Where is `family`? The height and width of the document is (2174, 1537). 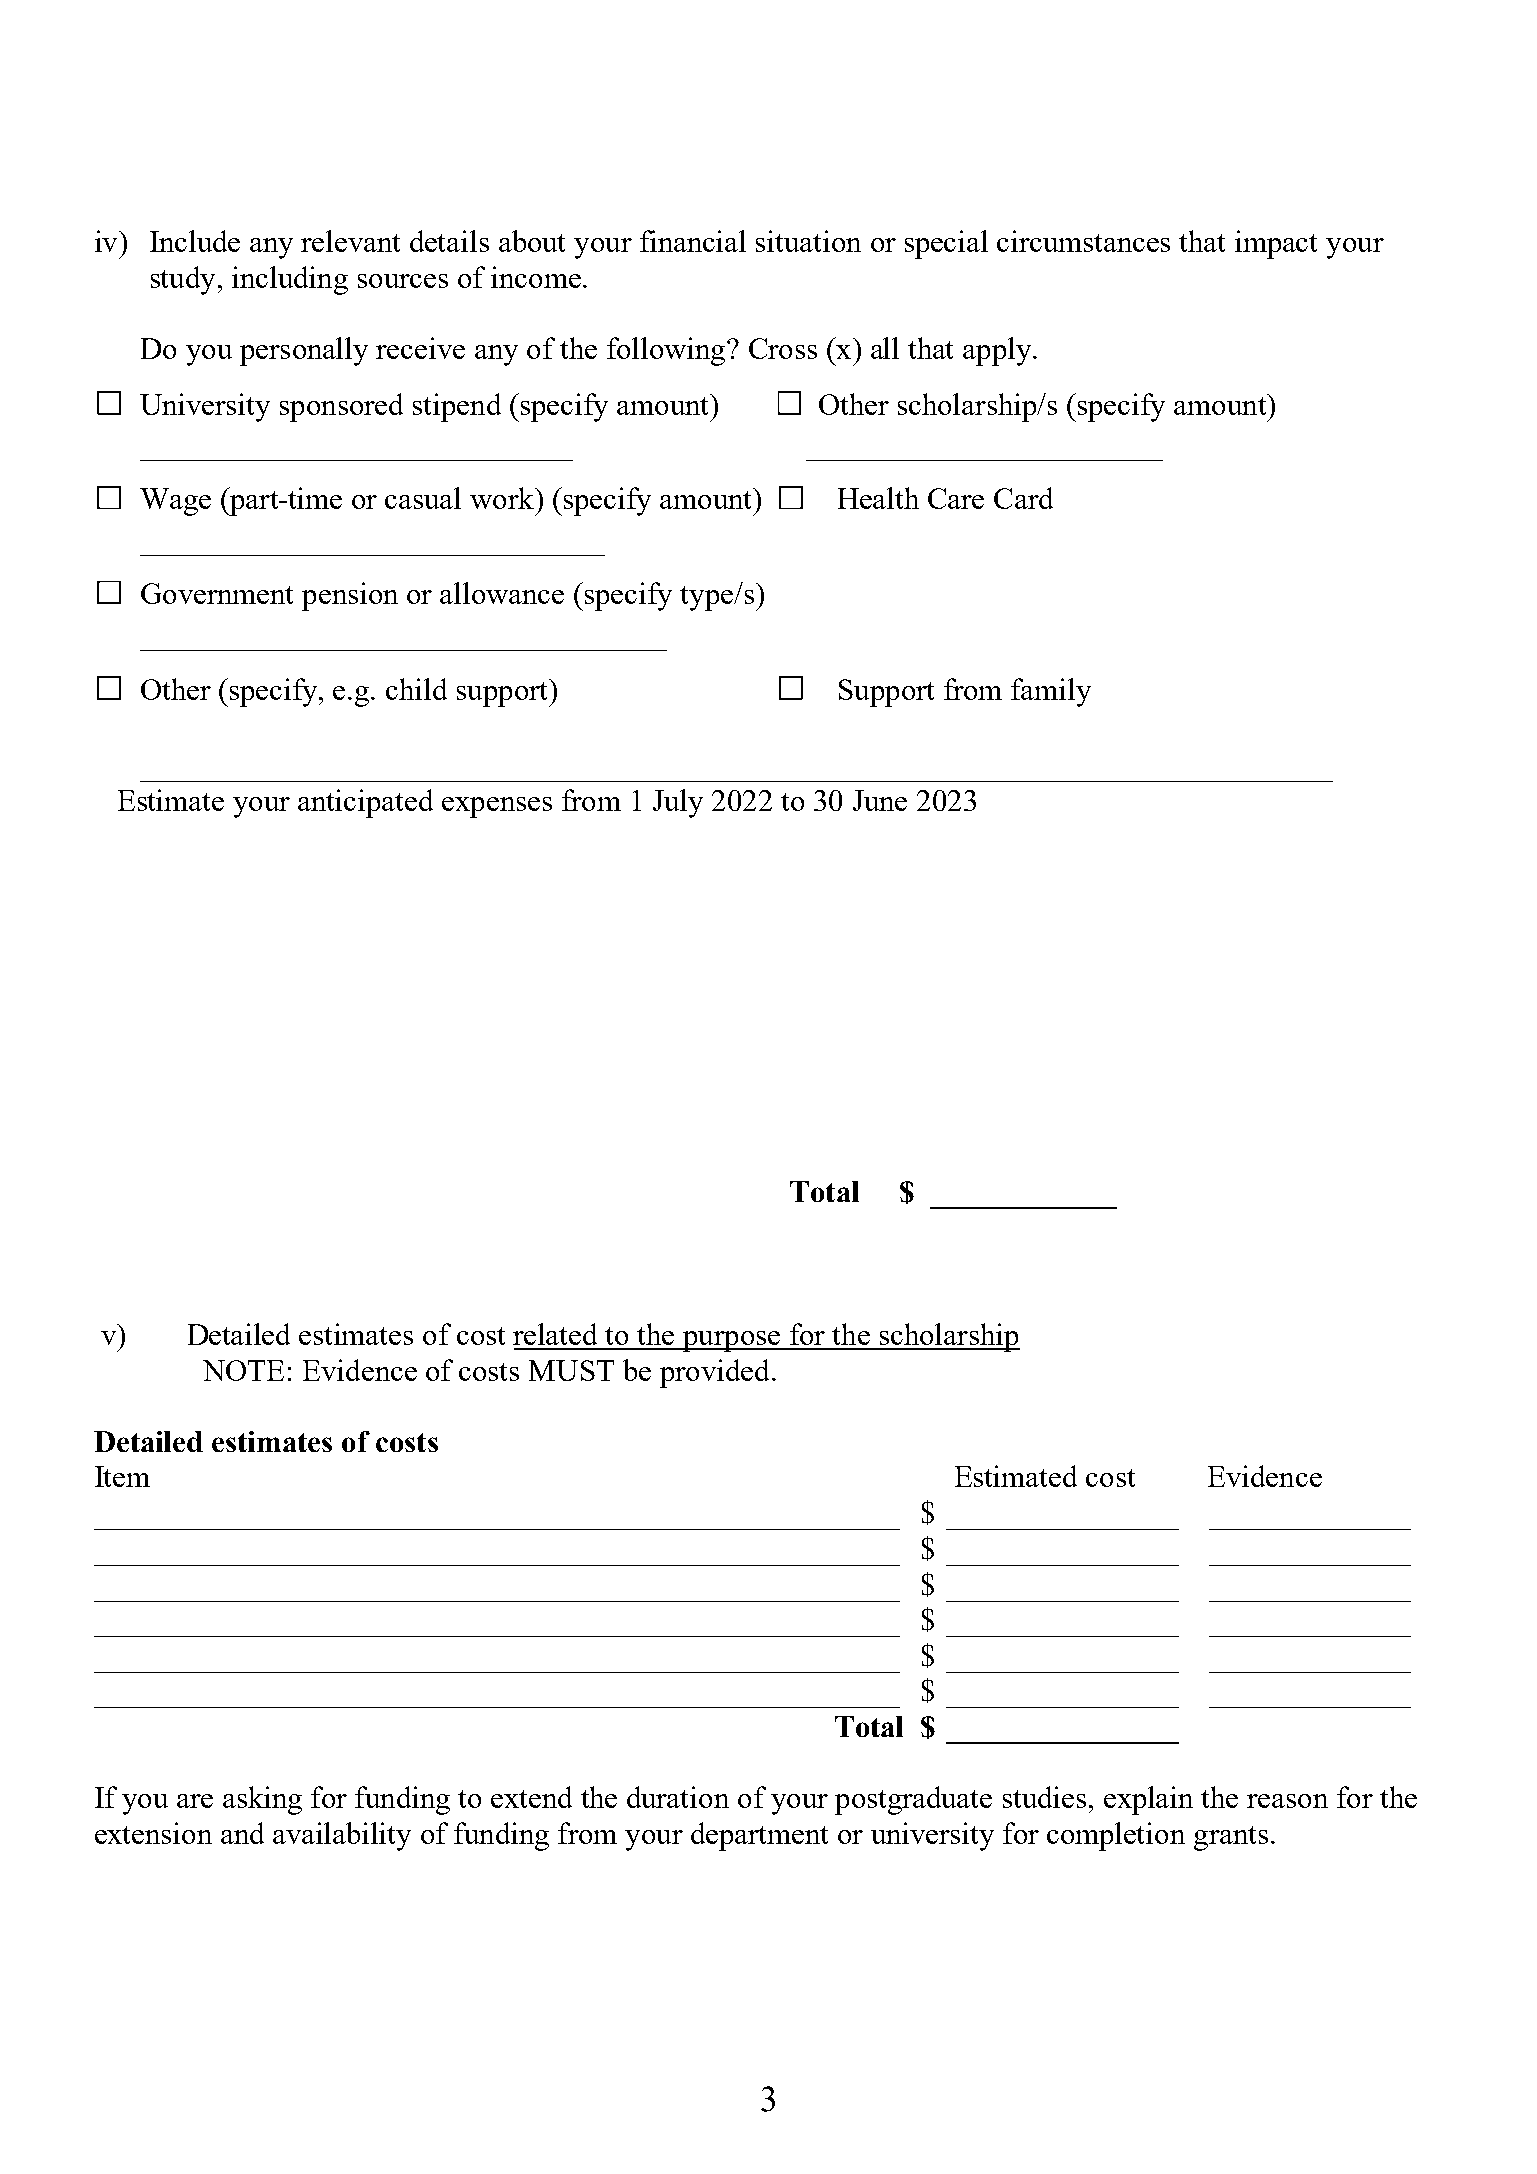 family is located at coordinates (1051, 692).
